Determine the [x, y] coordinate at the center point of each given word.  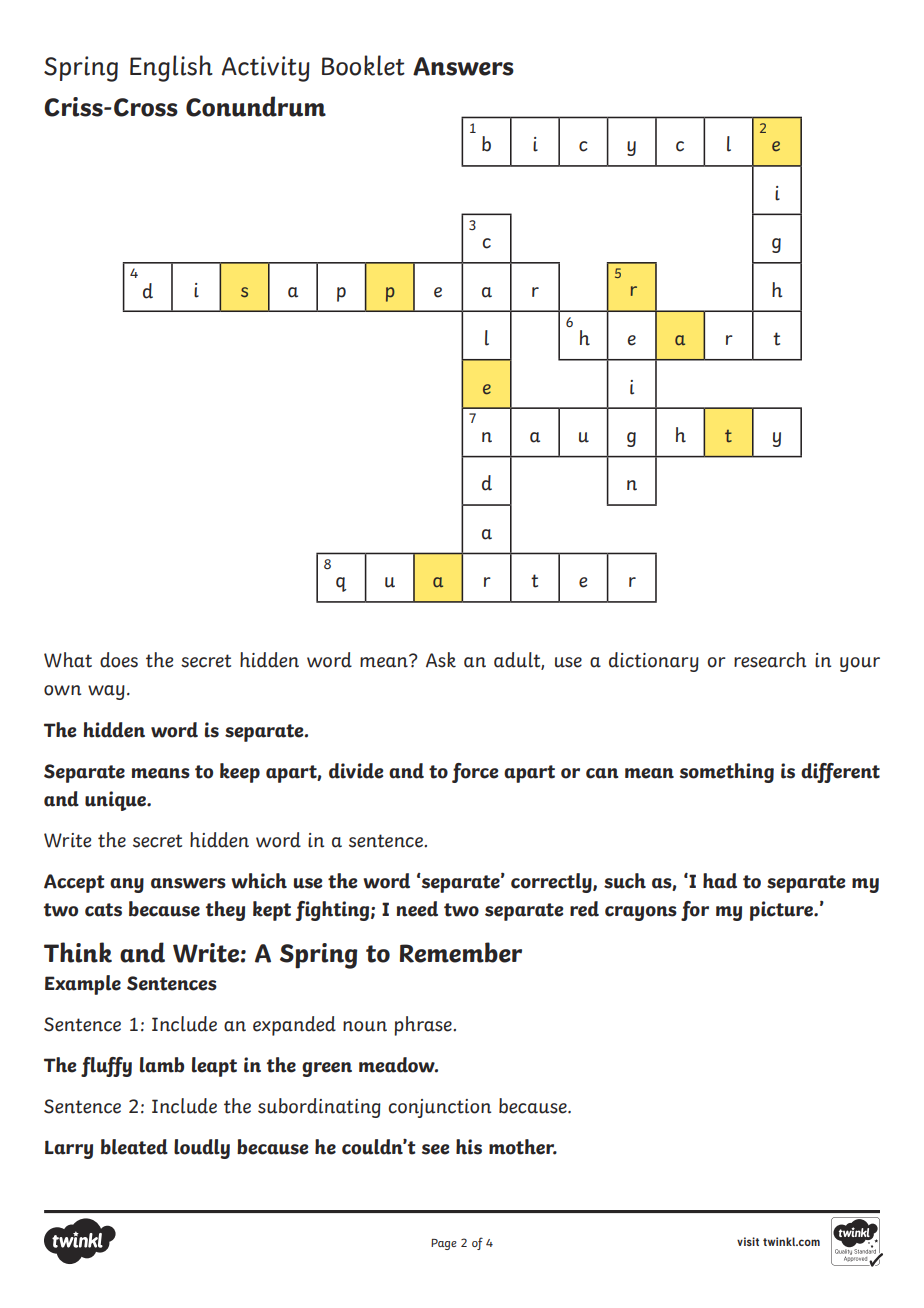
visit [748, 1241]
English [171, 68]
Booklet [363, 65]
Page [444, 1244]
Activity [265, 69]
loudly [202, 1149]
